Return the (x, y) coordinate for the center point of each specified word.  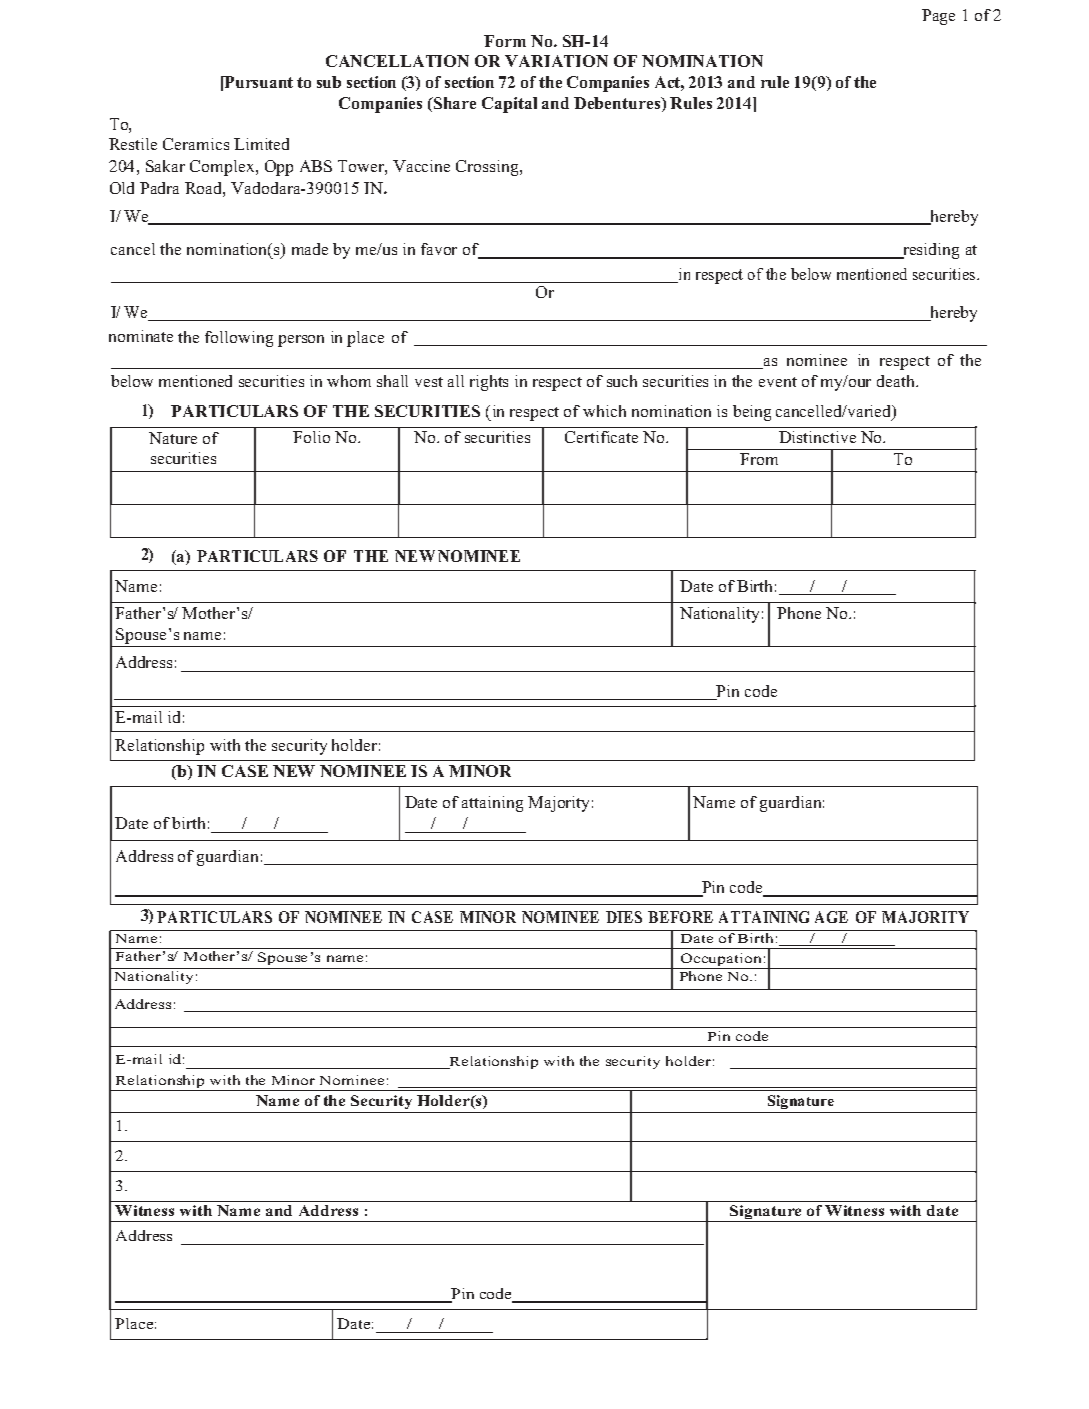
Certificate (601, 437)
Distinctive (817, 437)
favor (439, 249)
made (310, 249)
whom (349, 381)
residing (930, 251)
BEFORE (680, 917)
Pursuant (258, 82)
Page (938, 17)
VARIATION (556, 61)
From (759, 459)
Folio (311, 437)
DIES (624, 917)
